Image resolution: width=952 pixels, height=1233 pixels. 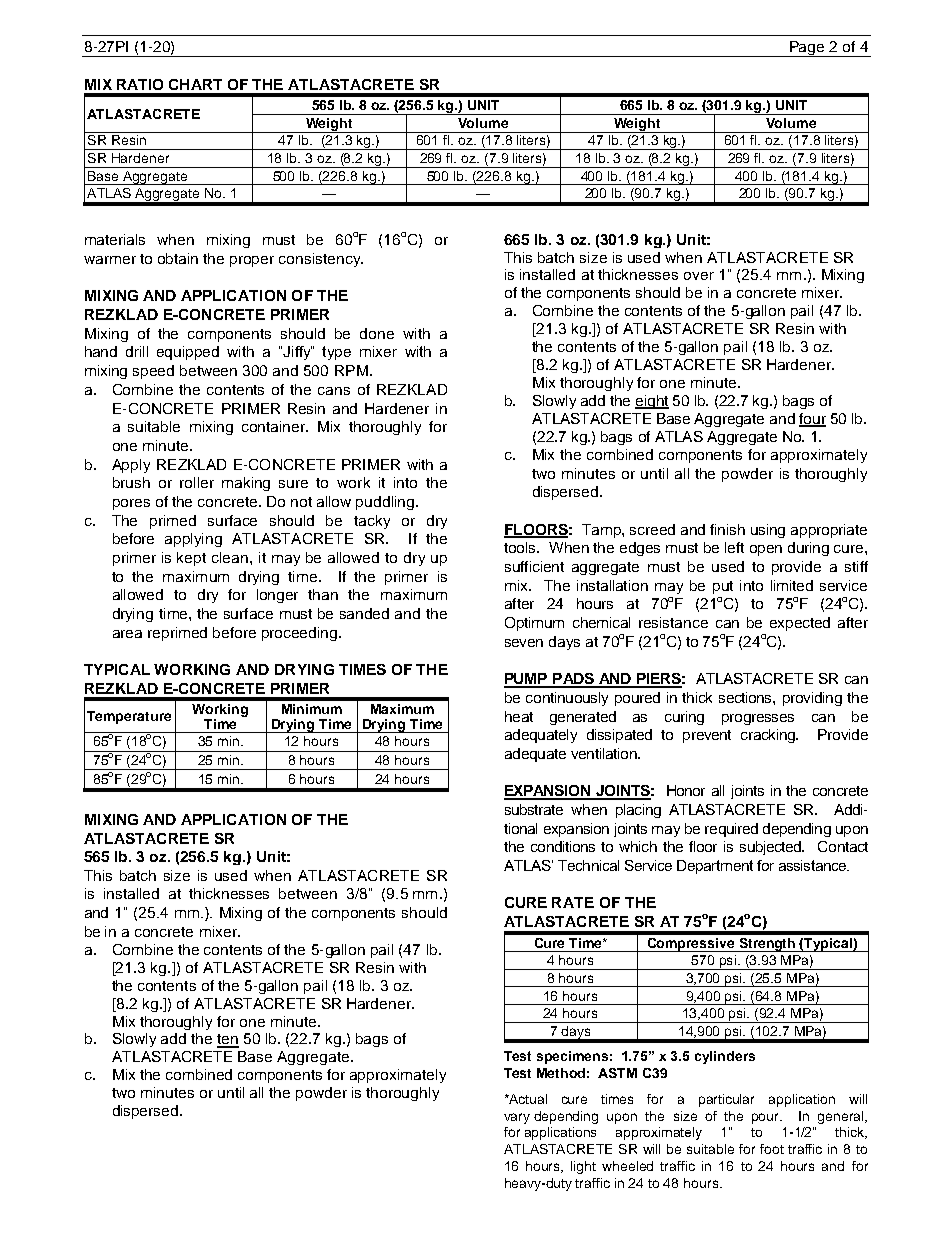 What do you see at coordinates (115, 239) in the image?
I see `materials` at bounding box center [115, 239].
